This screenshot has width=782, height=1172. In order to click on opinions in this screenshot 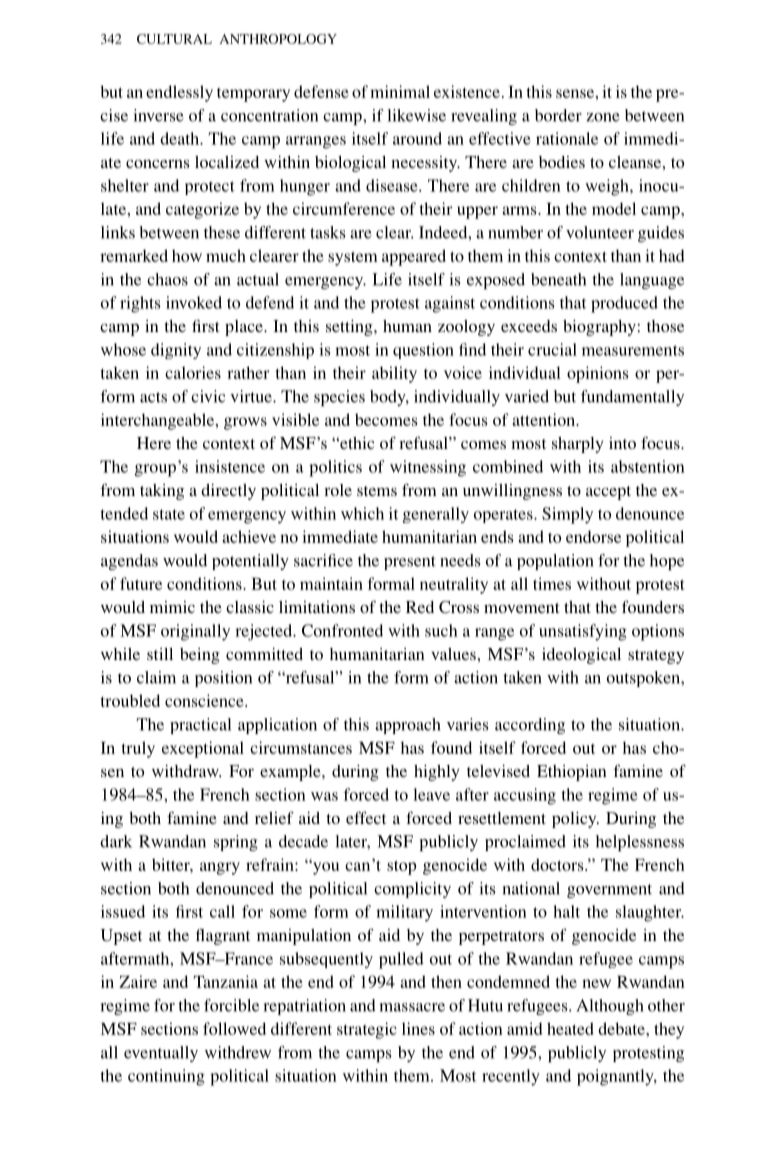, I will do `click(598, 374)`.
